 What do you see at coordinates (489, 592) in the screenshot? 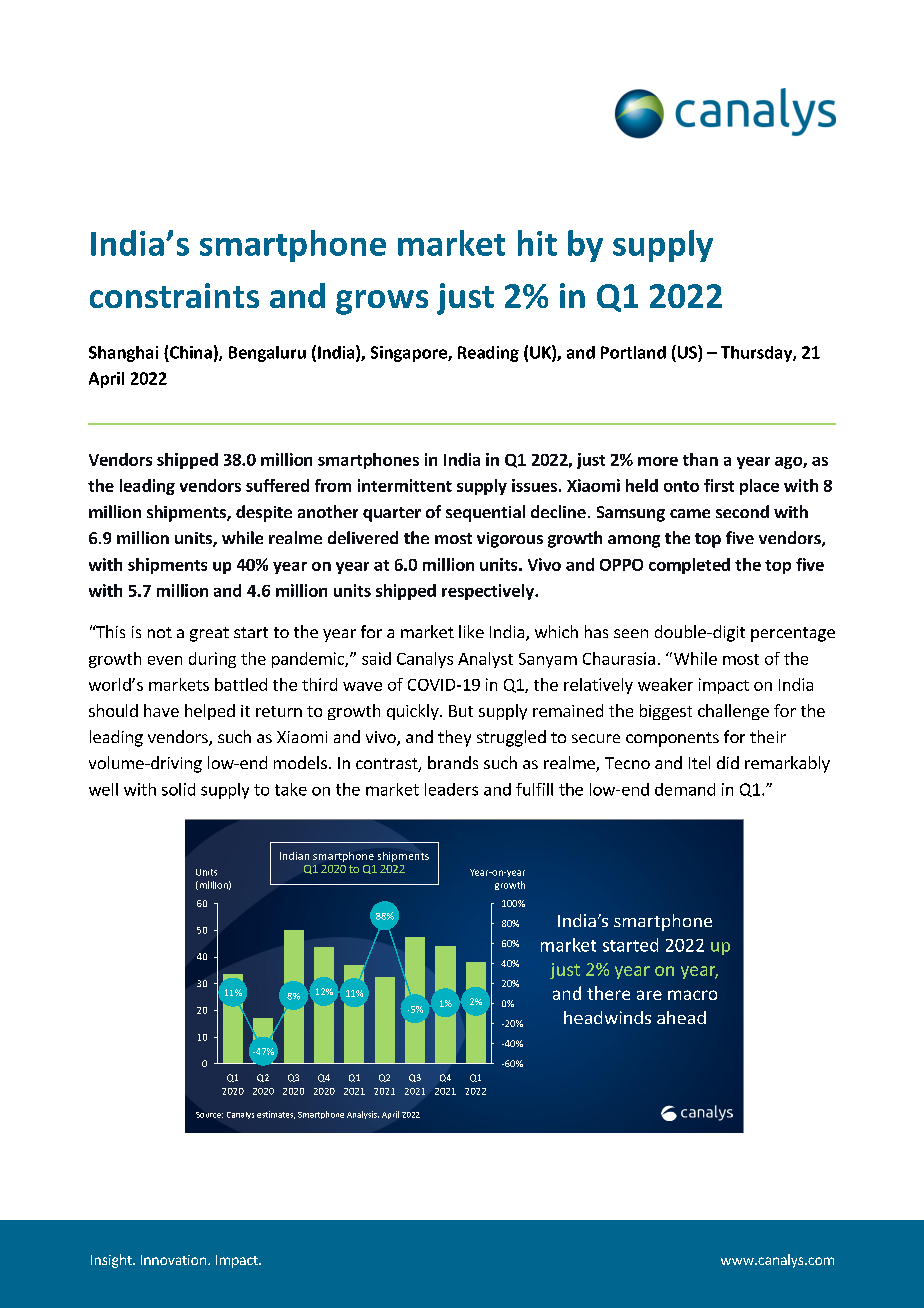
I see `respectively` at bounding box center [489, 592].
